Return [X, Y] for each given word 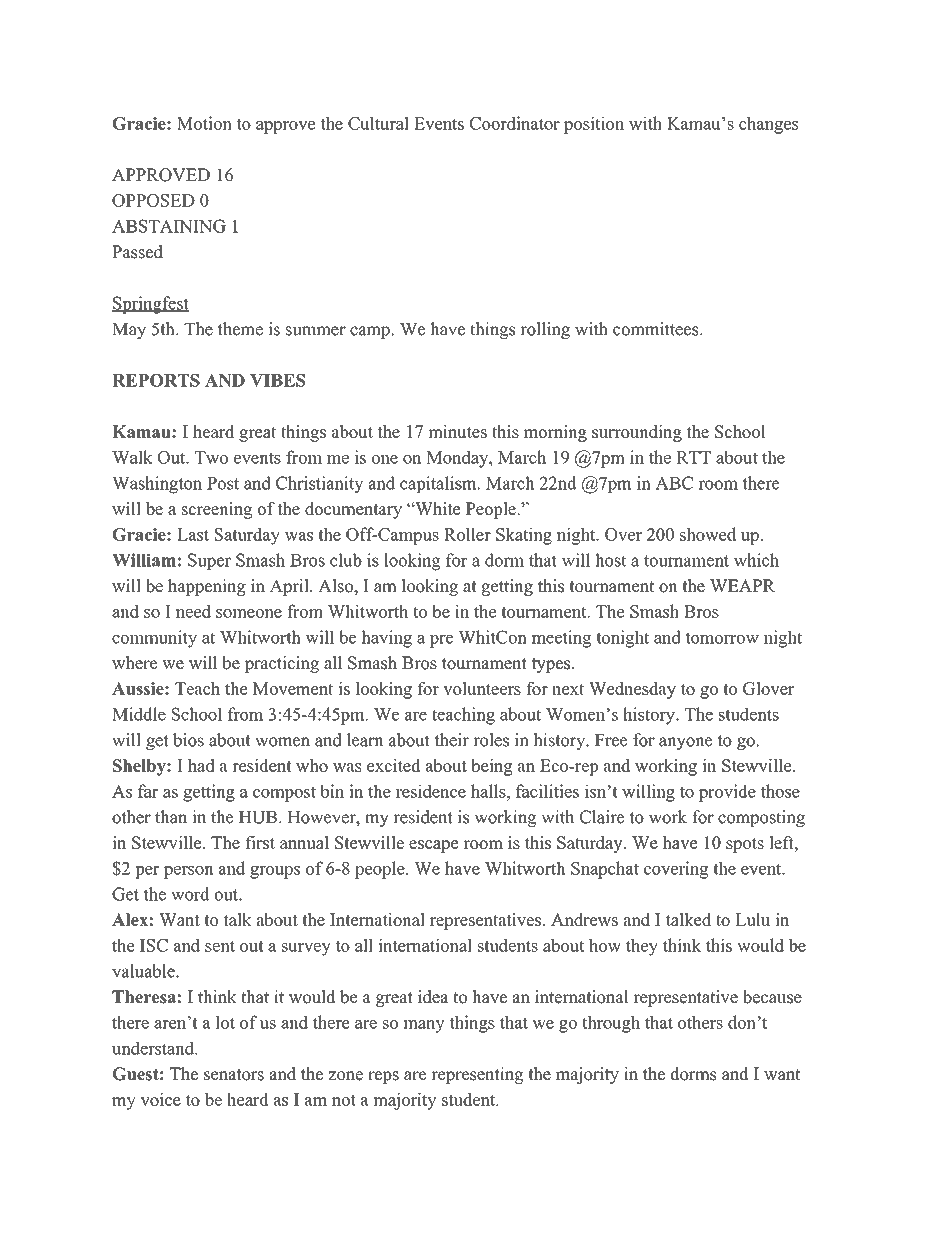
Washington [157, 485]
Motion [204, 123]
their [451, 740]
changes [768, 125]
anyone [686, 743]
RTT [693, 457]
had [201, 765]
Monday [458, 459]
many [424, 1026]
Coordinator [515, 123]
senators [234, 1075]
